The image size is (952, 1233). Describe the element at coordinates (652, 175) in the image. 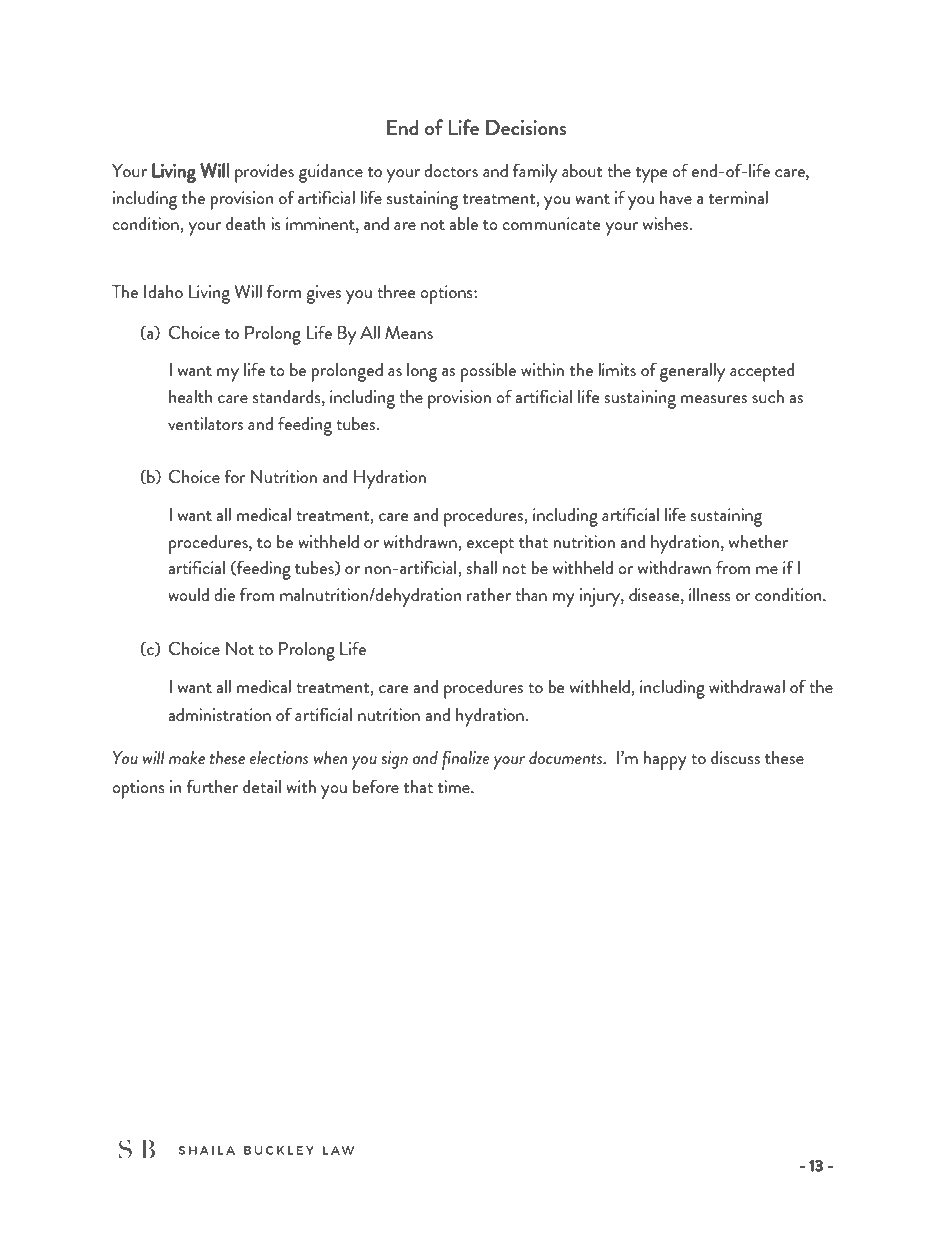

I see `type` at that location.
